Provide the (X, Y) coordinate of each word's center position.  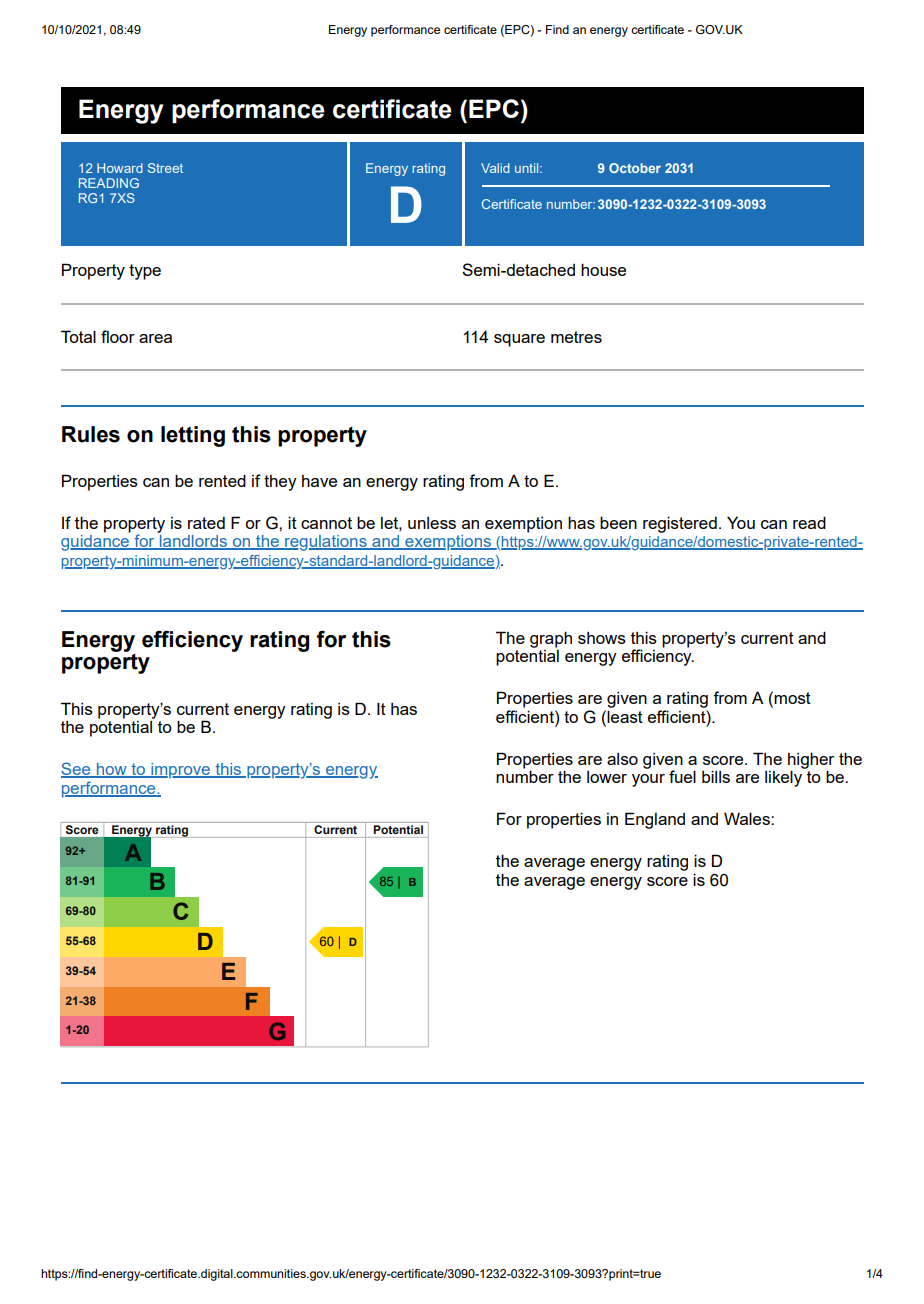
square (519, 340)
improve (180, 771)
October (635, 168)
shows (602, 638)
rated (206, 523)
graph (551, 639)
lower (607, 777)
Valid (495, 168)
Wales (748, 818)
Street (165, 168)
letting (193, 436)
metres (576, 337)
